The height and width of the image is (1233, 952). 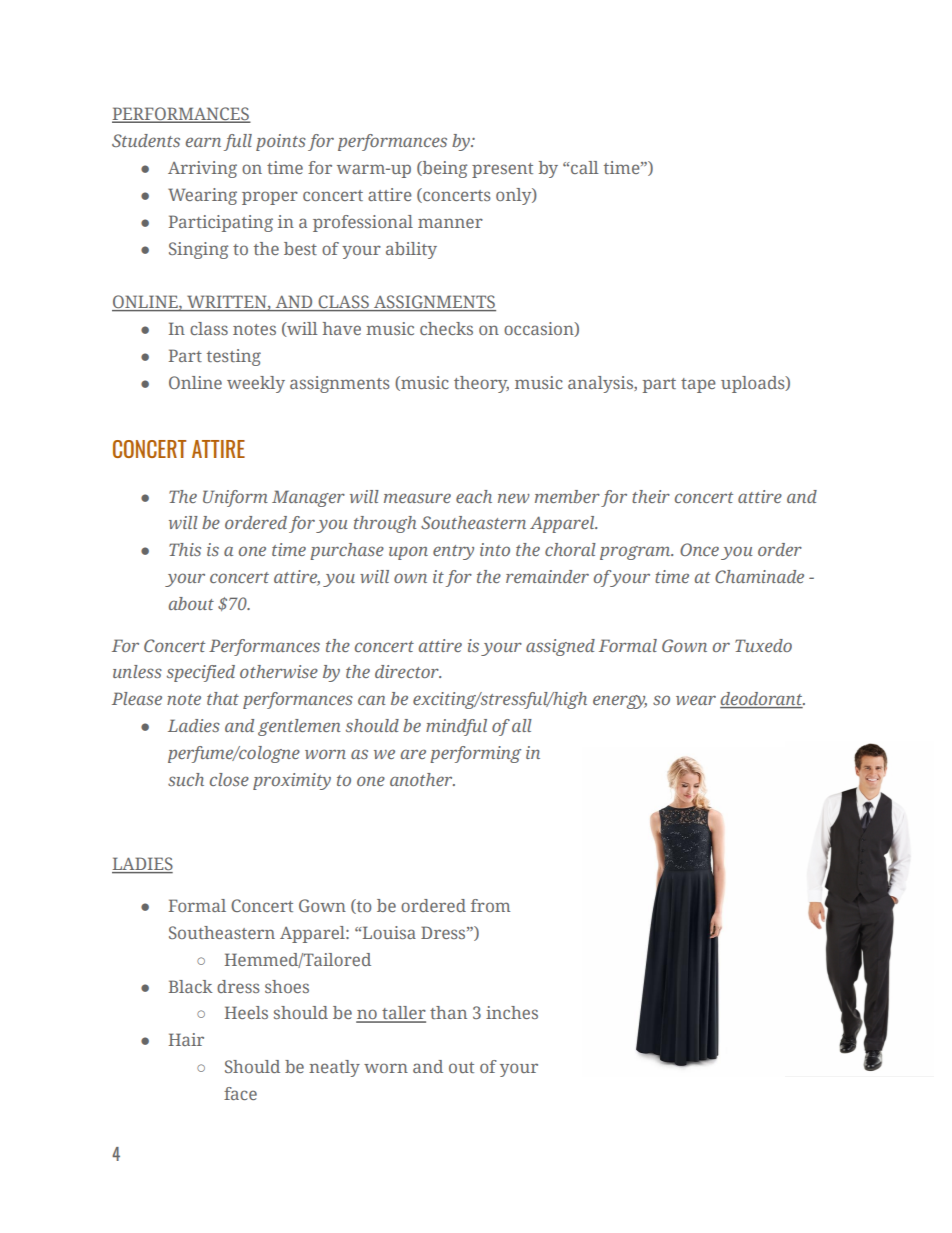 I want to click on Hair, so click(x=186, y=1039).
